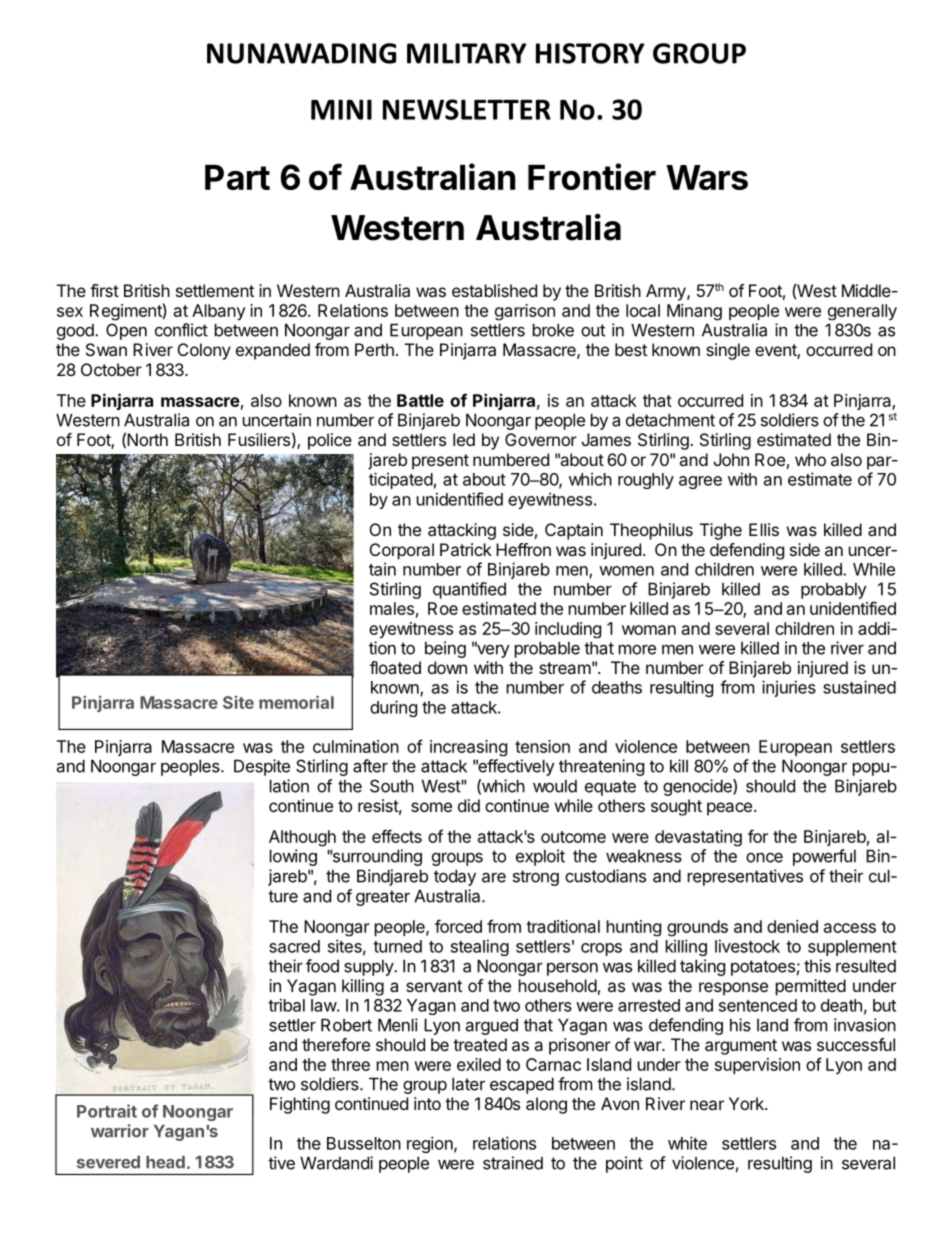 This document has width=952, height=1233. Describe the element at coordinates (707, 177) in the document. I see `Wars` at that location.
